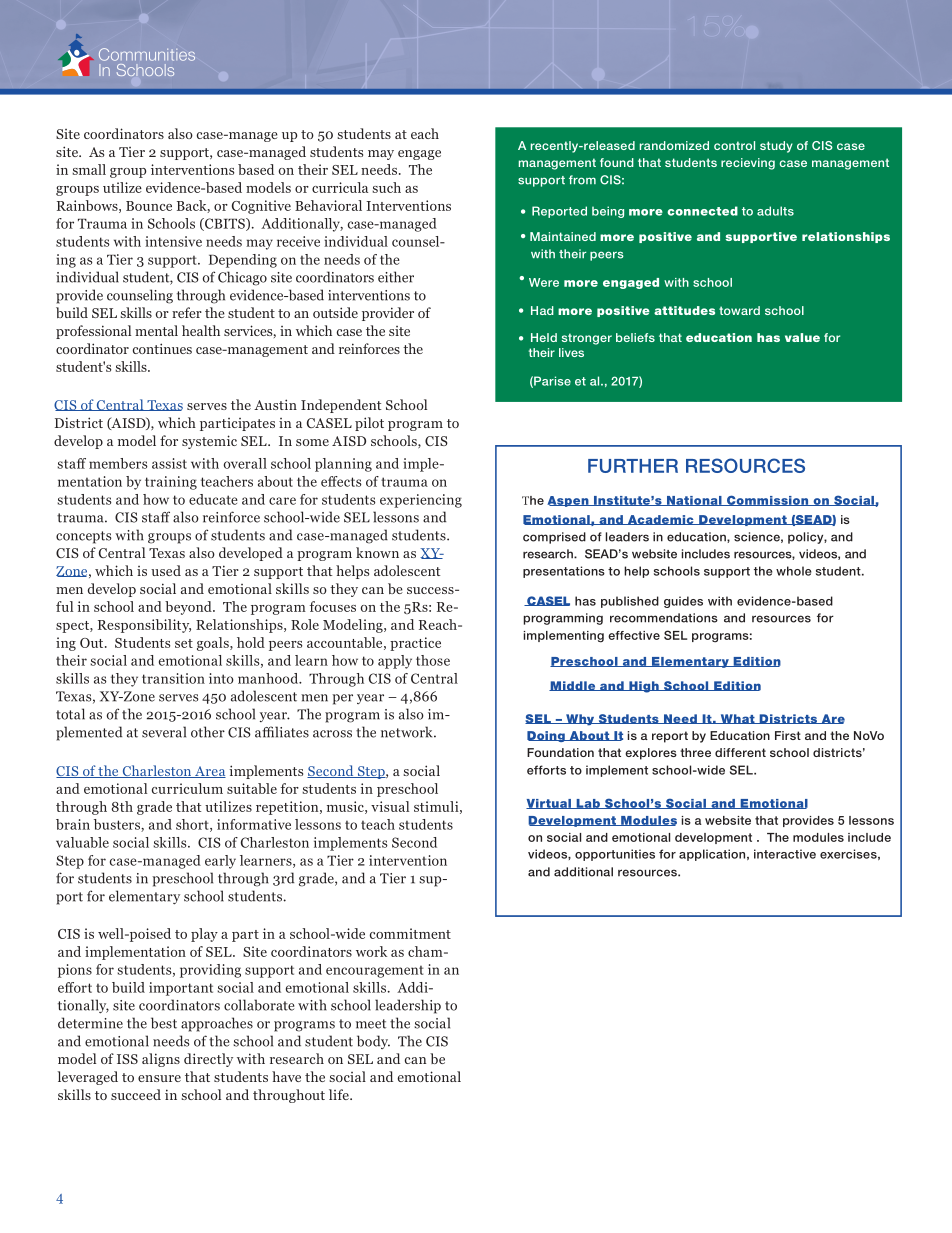 The image size is (952, 1233). What do you see at coordinates (421, 501) in the screenshot?
I see `experiencing` at bounding box center [421, 501].
